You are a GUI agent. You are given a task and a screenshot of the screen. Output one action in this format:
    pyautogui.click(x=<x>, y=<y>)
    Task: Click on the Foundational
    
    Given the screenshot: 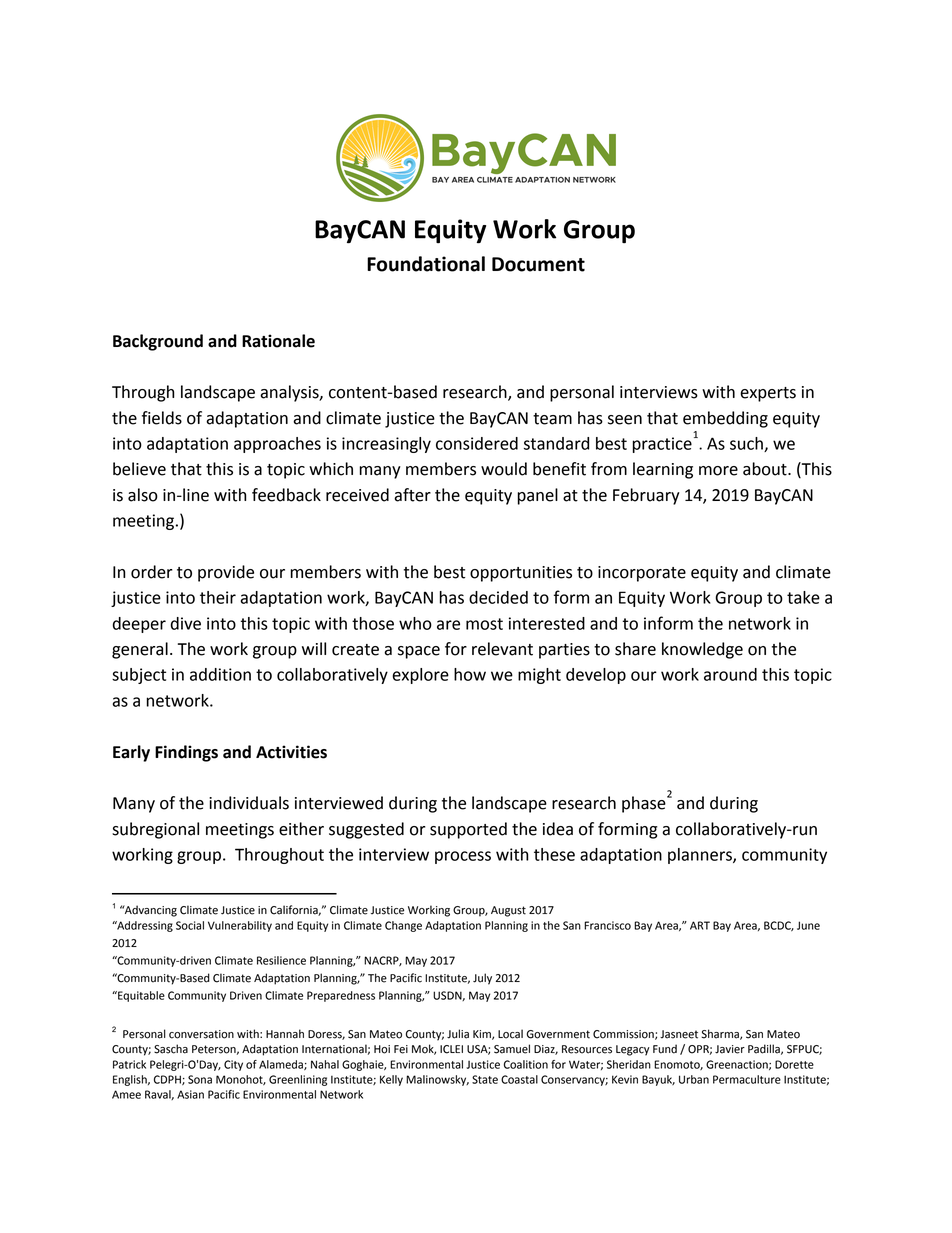 What is the action you would take?
    pyautogui.click(x=426, y=264)
